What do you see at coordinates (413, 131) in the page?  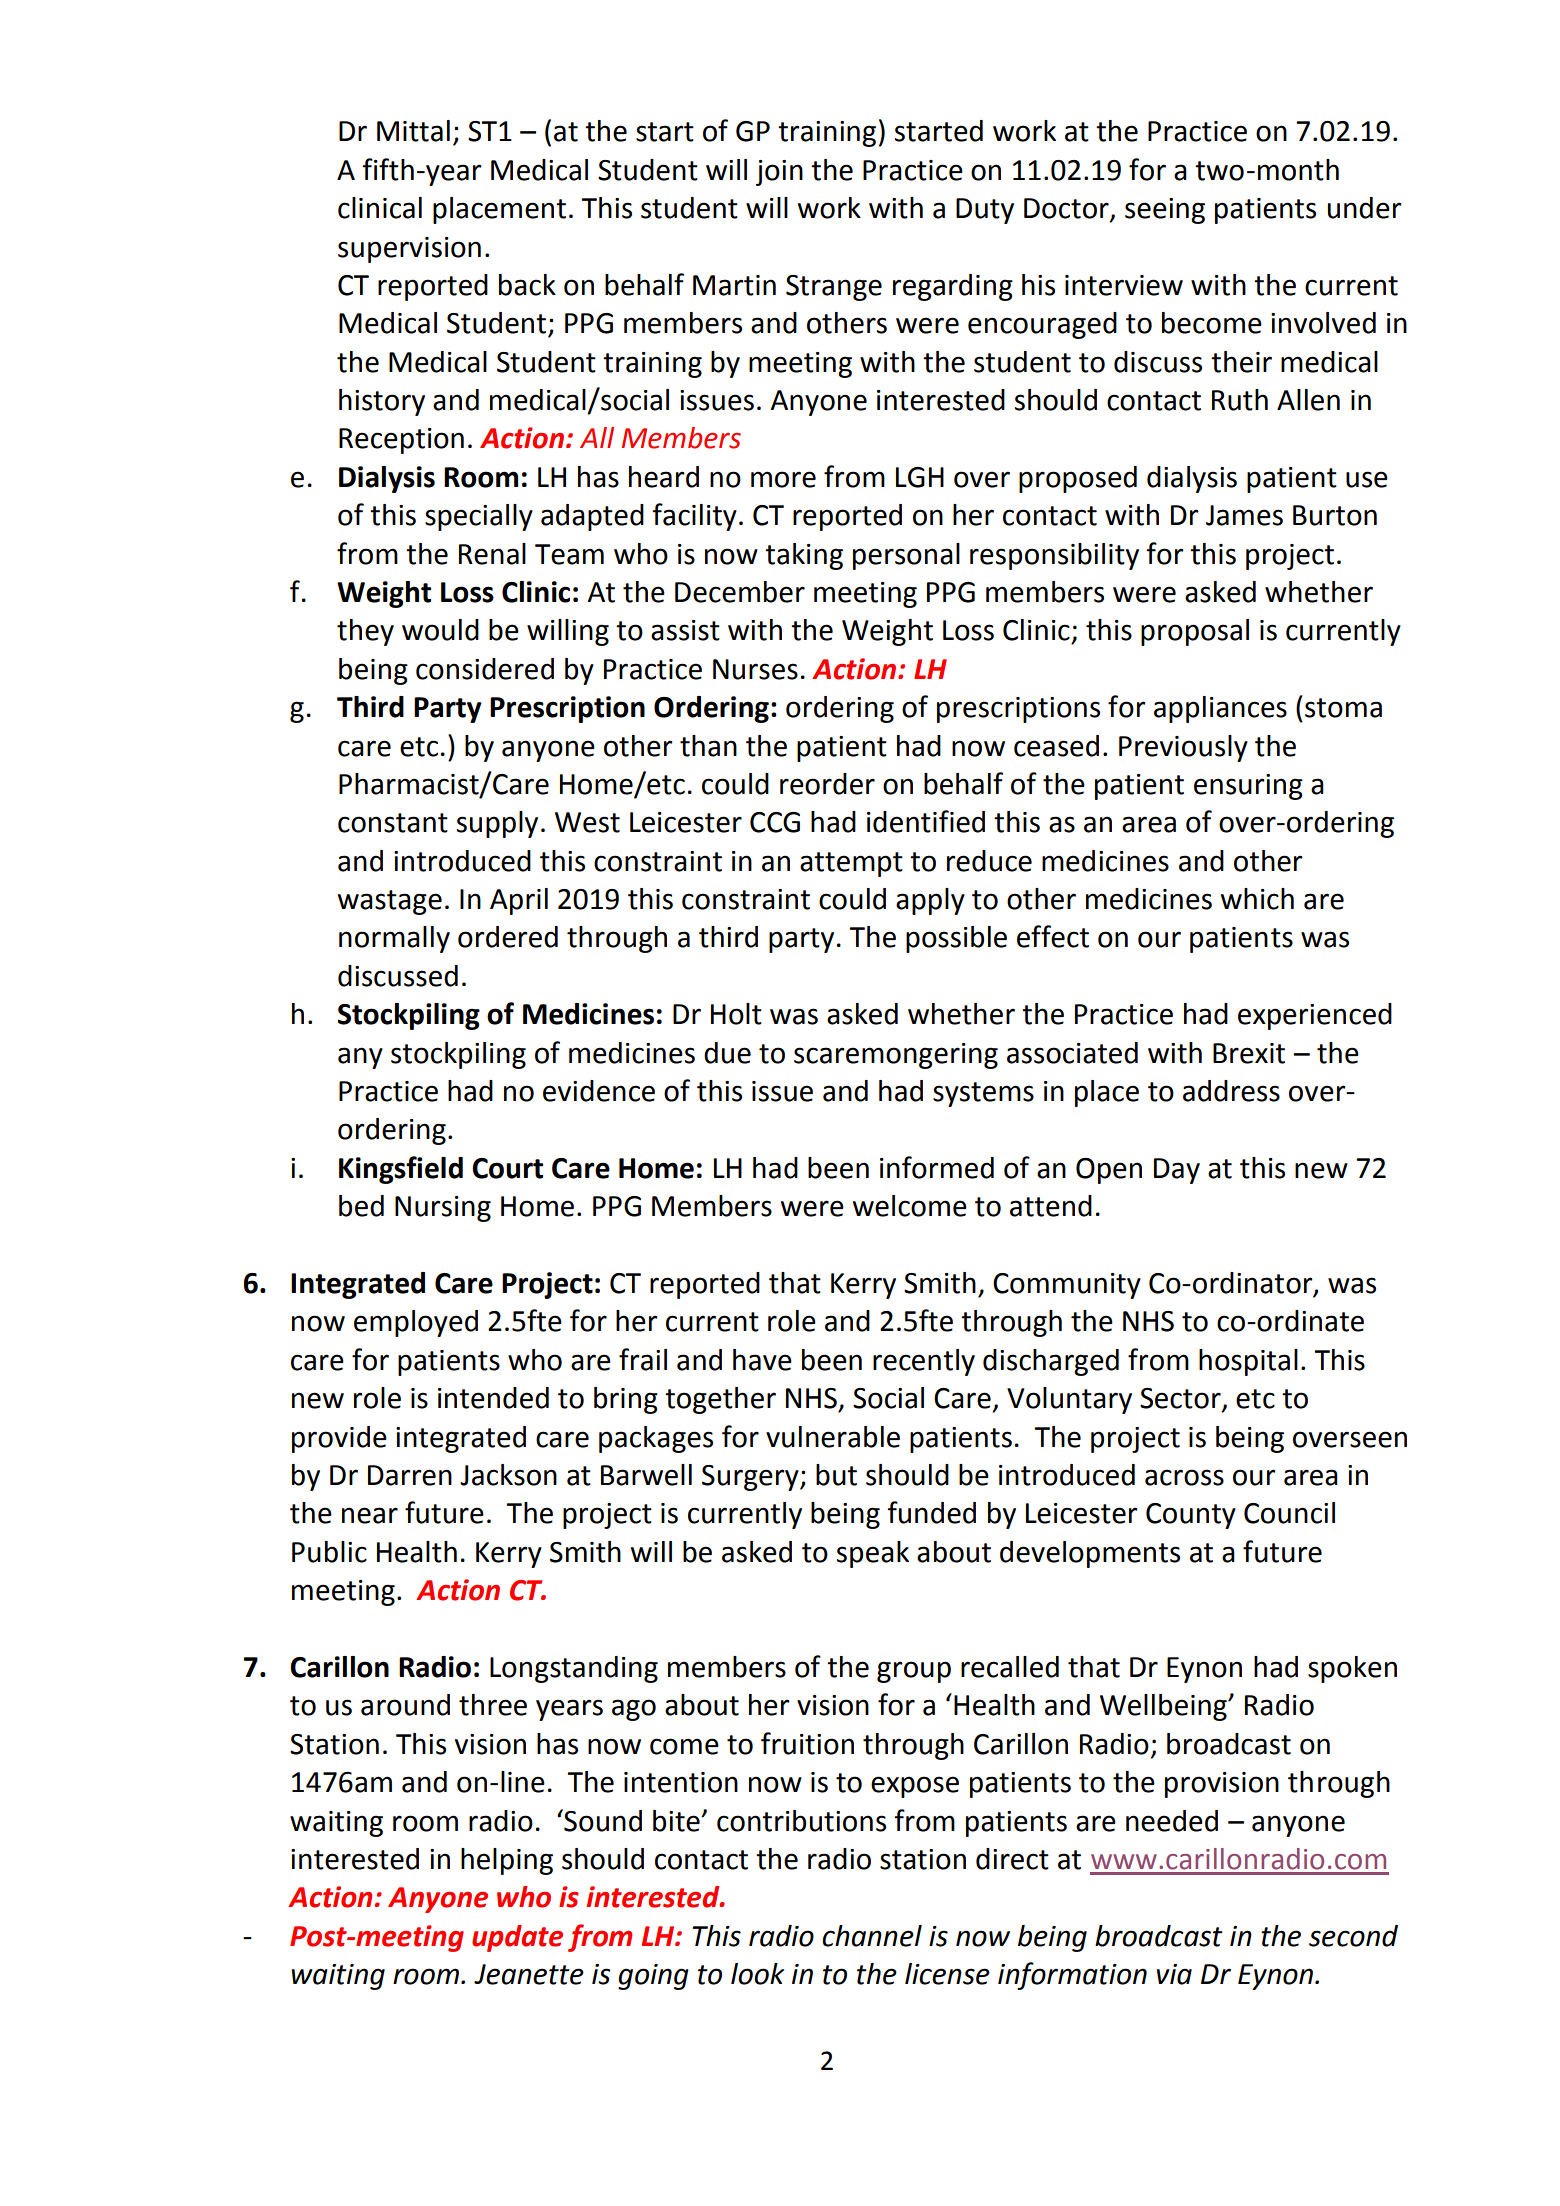 I see `Mittal` at bounding box center [413, 131].
